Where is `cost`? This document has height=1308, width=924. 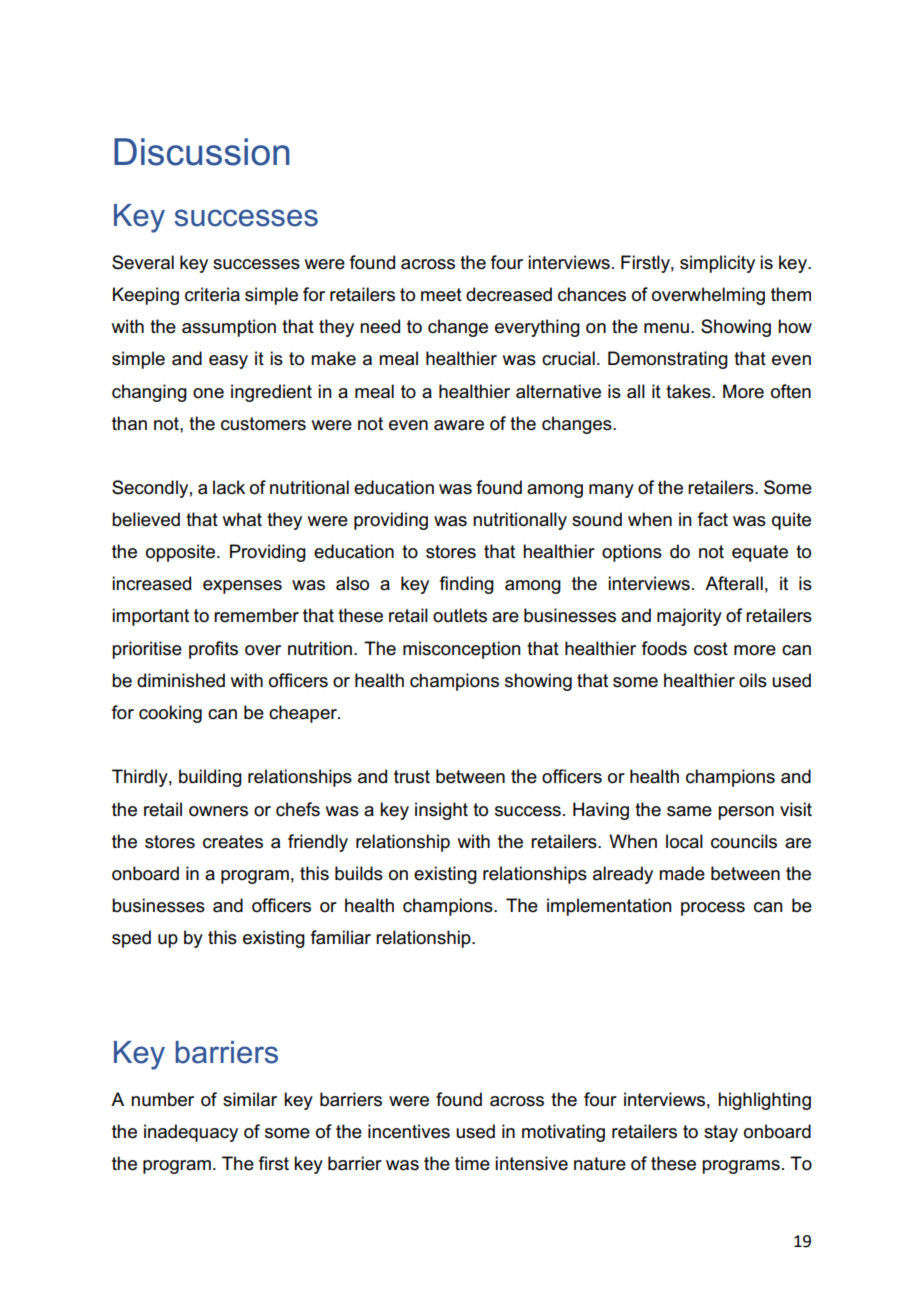
cost is located at coordinates (711, 649).
